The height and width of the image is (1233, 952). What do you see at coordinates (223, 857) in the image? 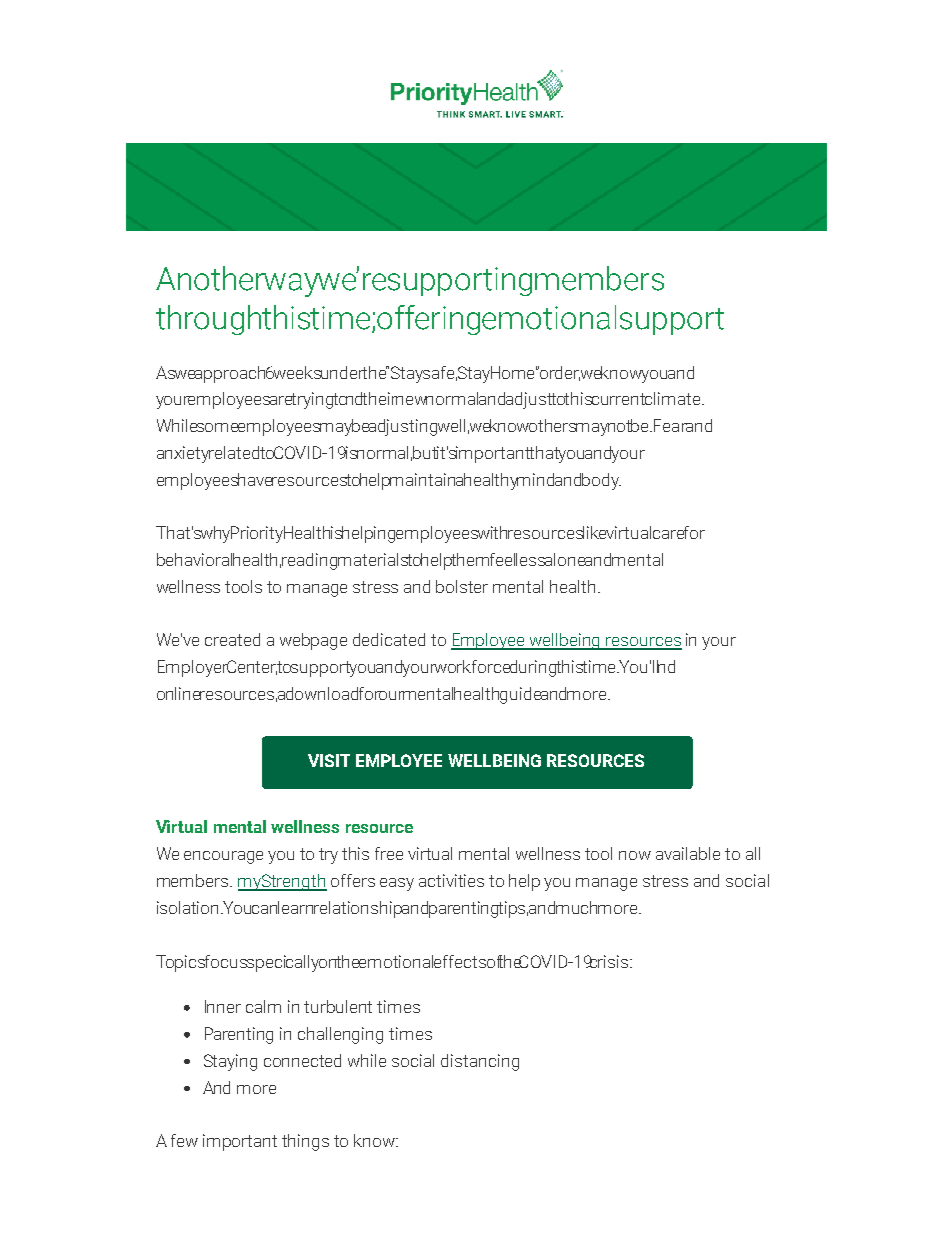
I see `encourage` at bounding box center [223, 857].
